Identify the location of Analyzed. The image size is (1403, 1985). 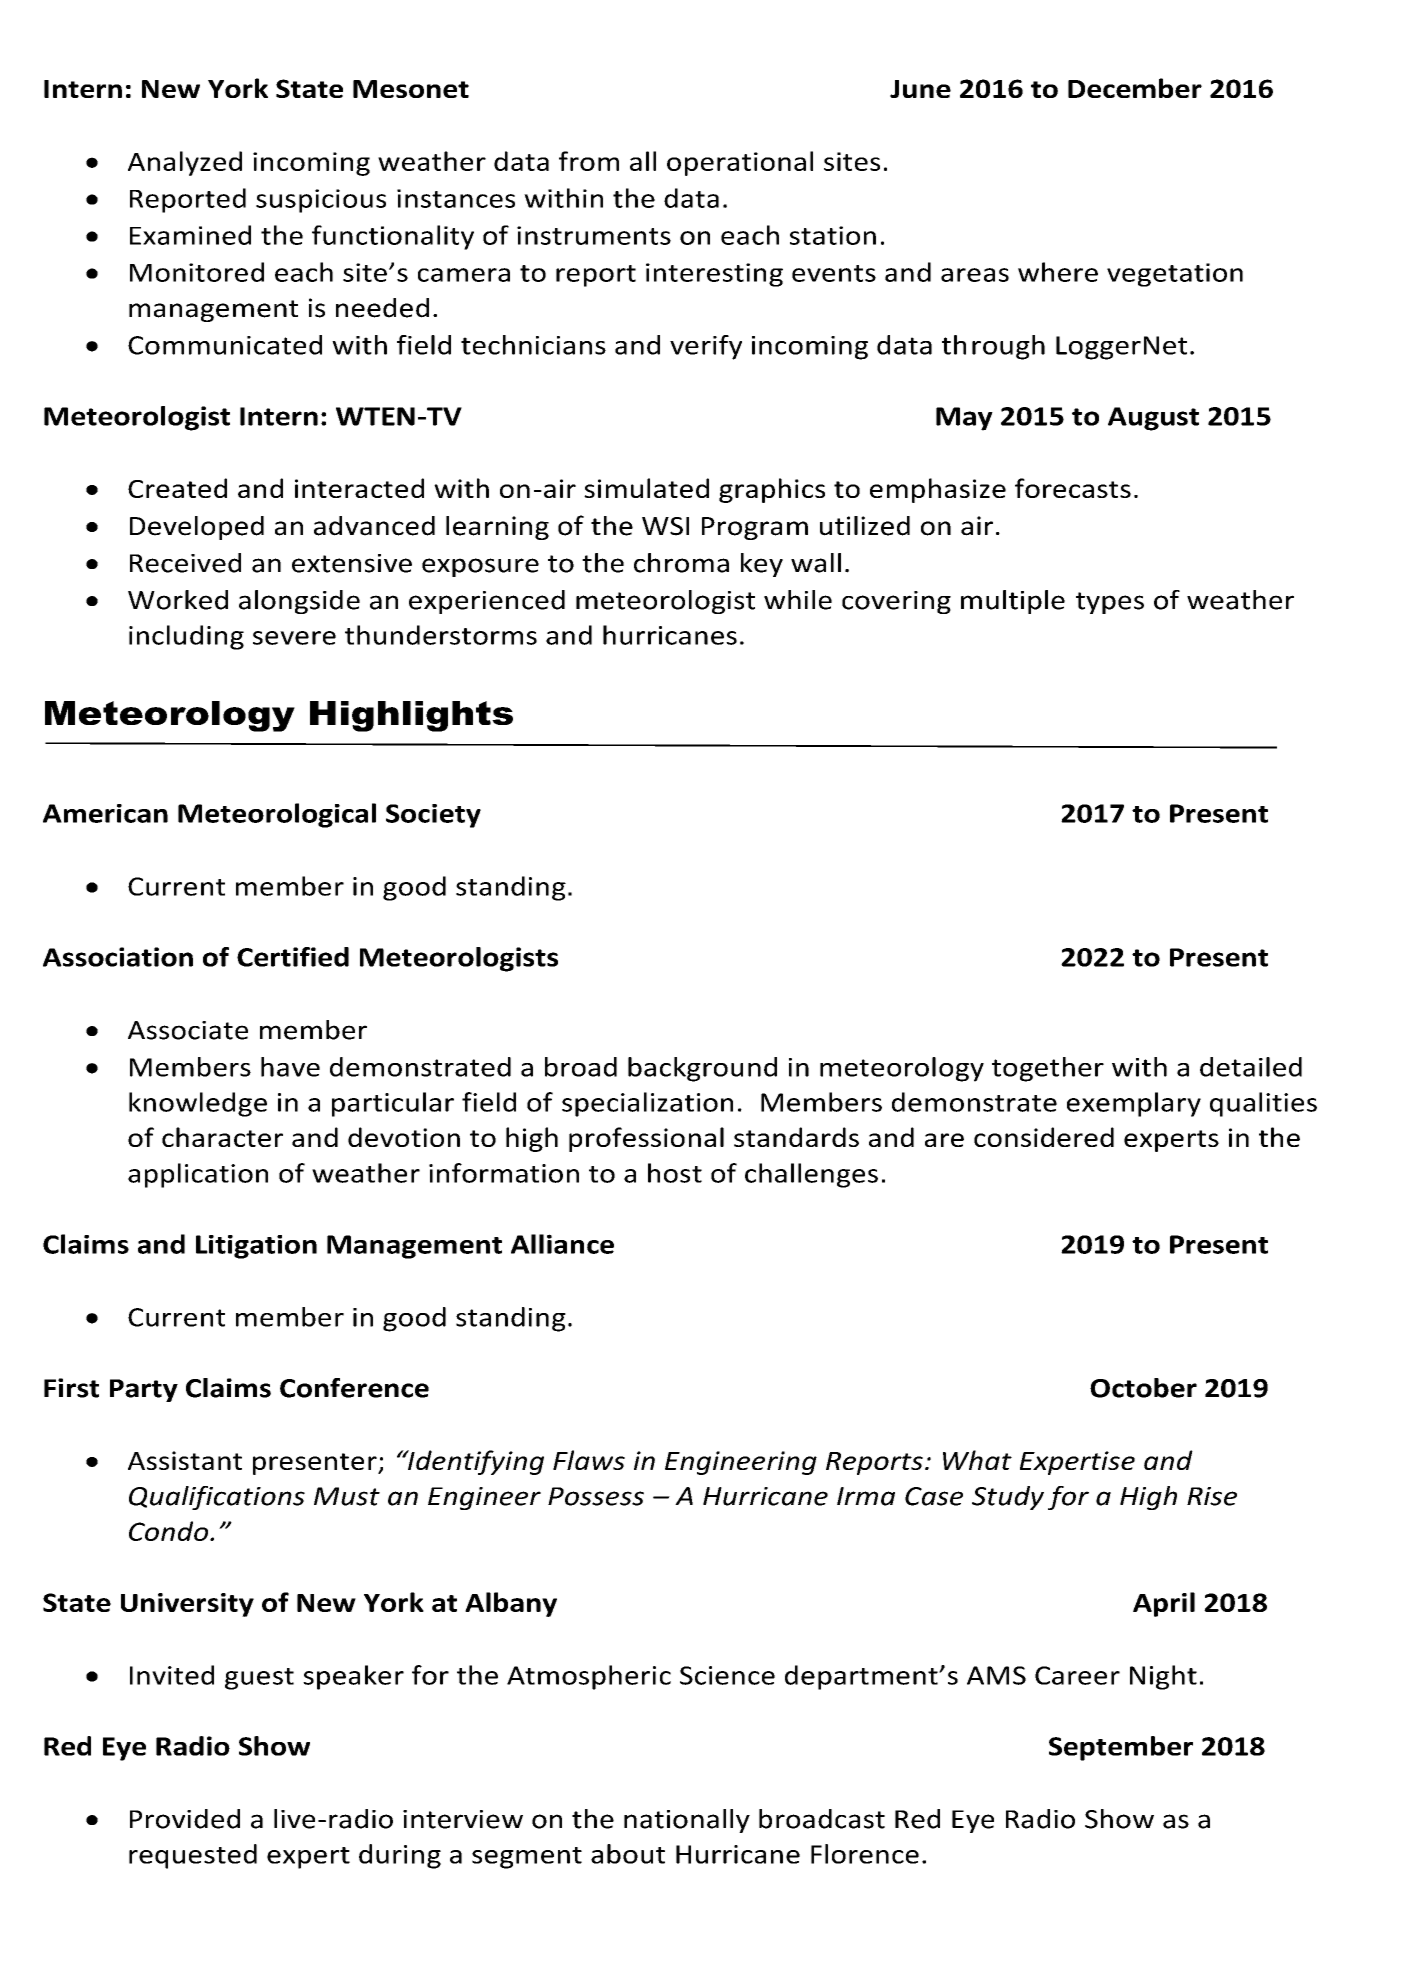
(185, 163).
